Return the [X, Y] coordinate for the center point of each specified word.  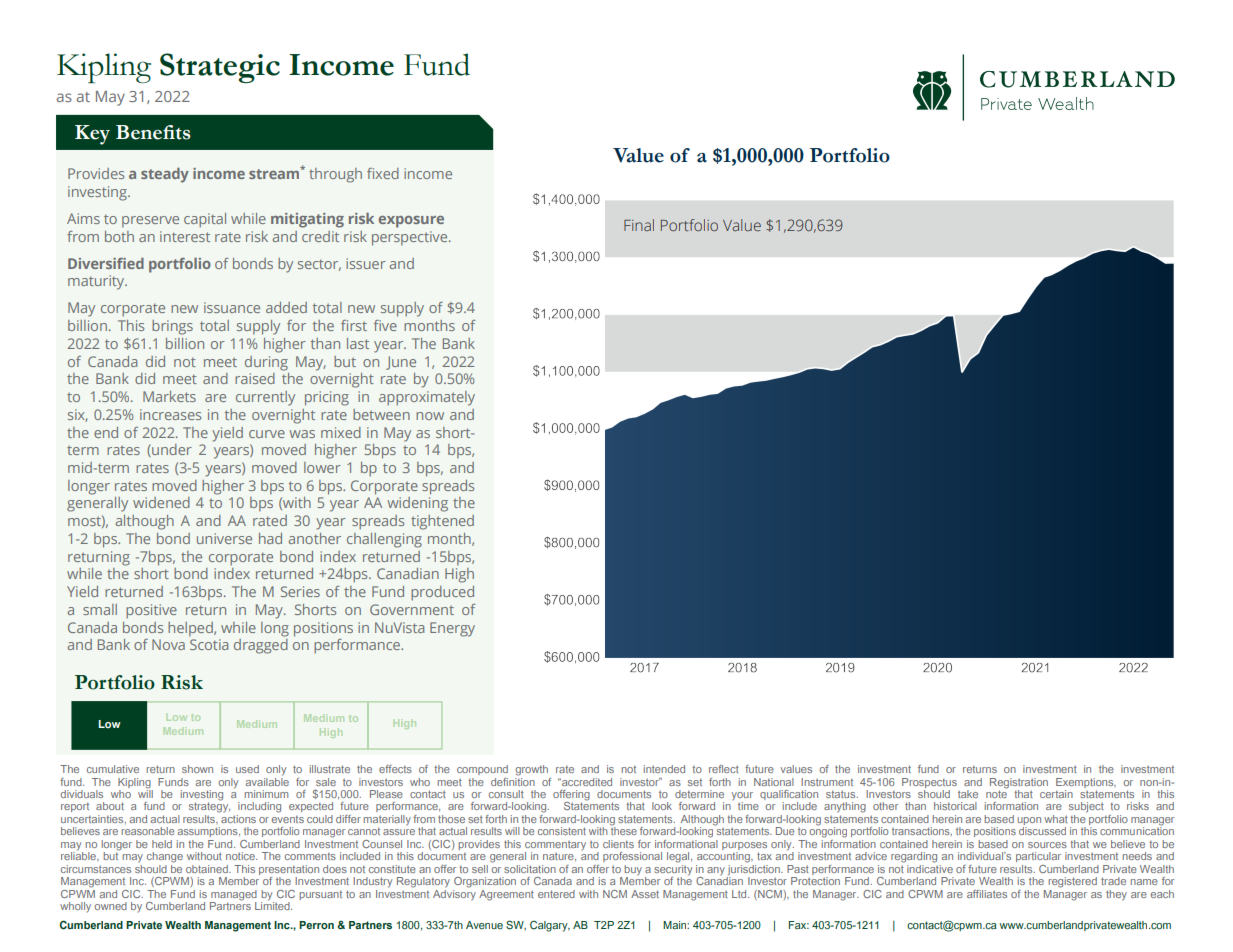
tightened [442, 522]
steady [165, 175]
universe [224, 538]
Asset [645, 894]
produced [442, 593]
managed [234, 895]
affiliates [987, 894]
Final [639, 225]
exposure [411, 222]
